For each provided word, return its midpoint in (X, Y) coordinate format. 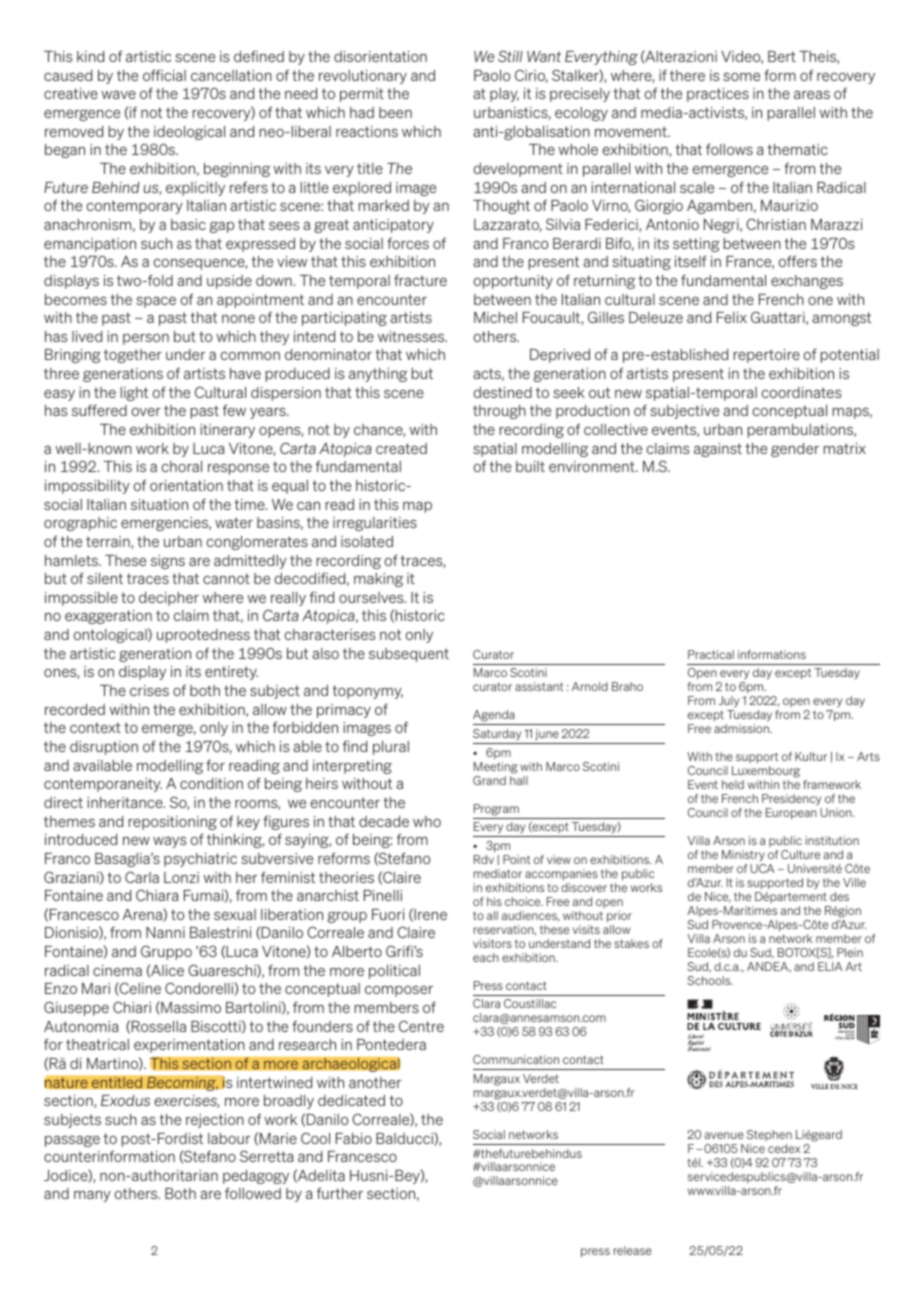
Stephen (769, 1135)
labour (229, 1138)
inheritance (126, 802)
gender (795, 450)
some (741, 76)
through (499, 412)
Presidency (792, 801)
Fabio (354, 1138)
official (164, 75)
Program (496, 810)
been (395, 112)
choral (182, 466)
